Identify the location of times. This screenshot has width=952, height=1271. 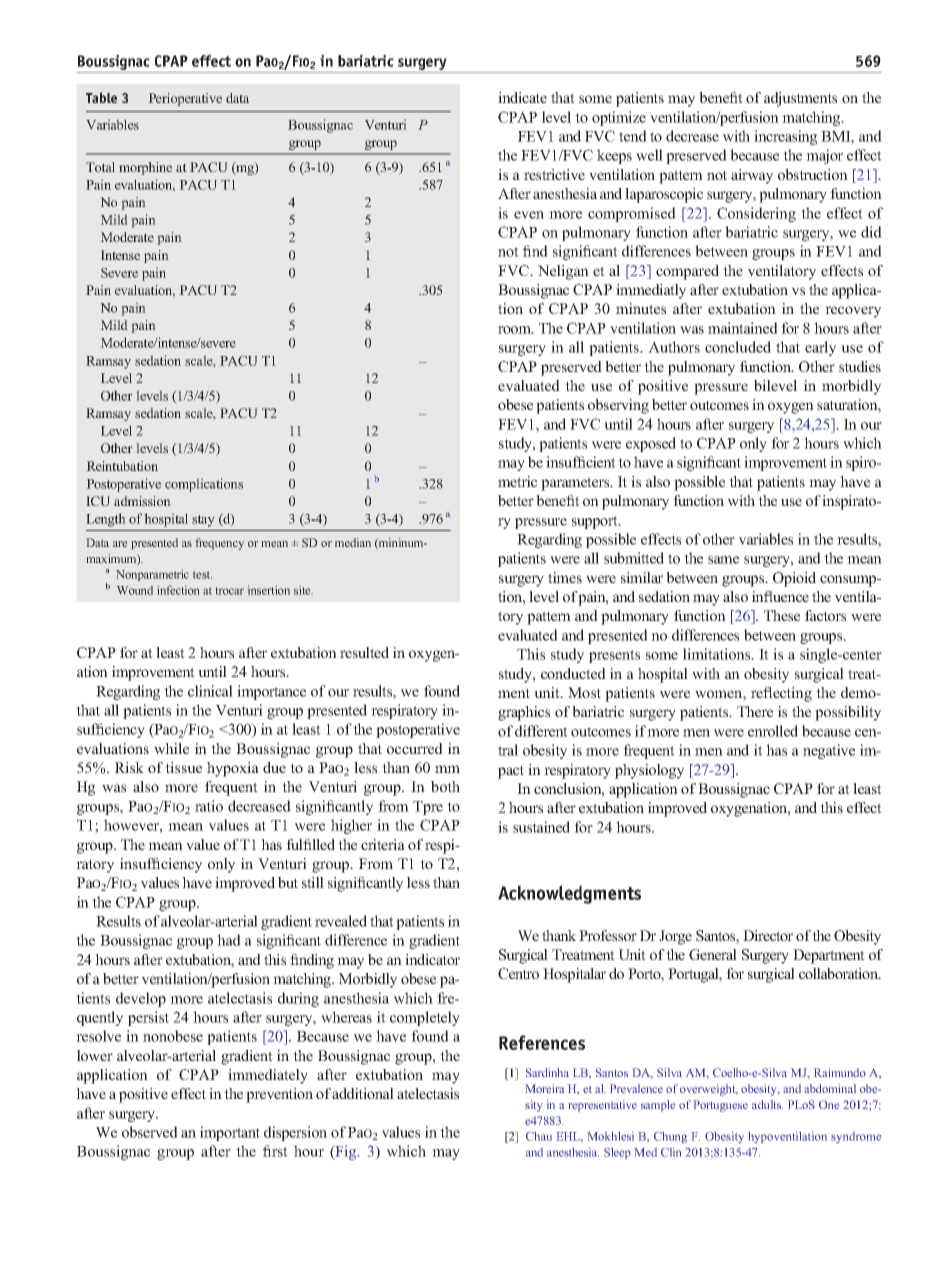
(565, 577).
